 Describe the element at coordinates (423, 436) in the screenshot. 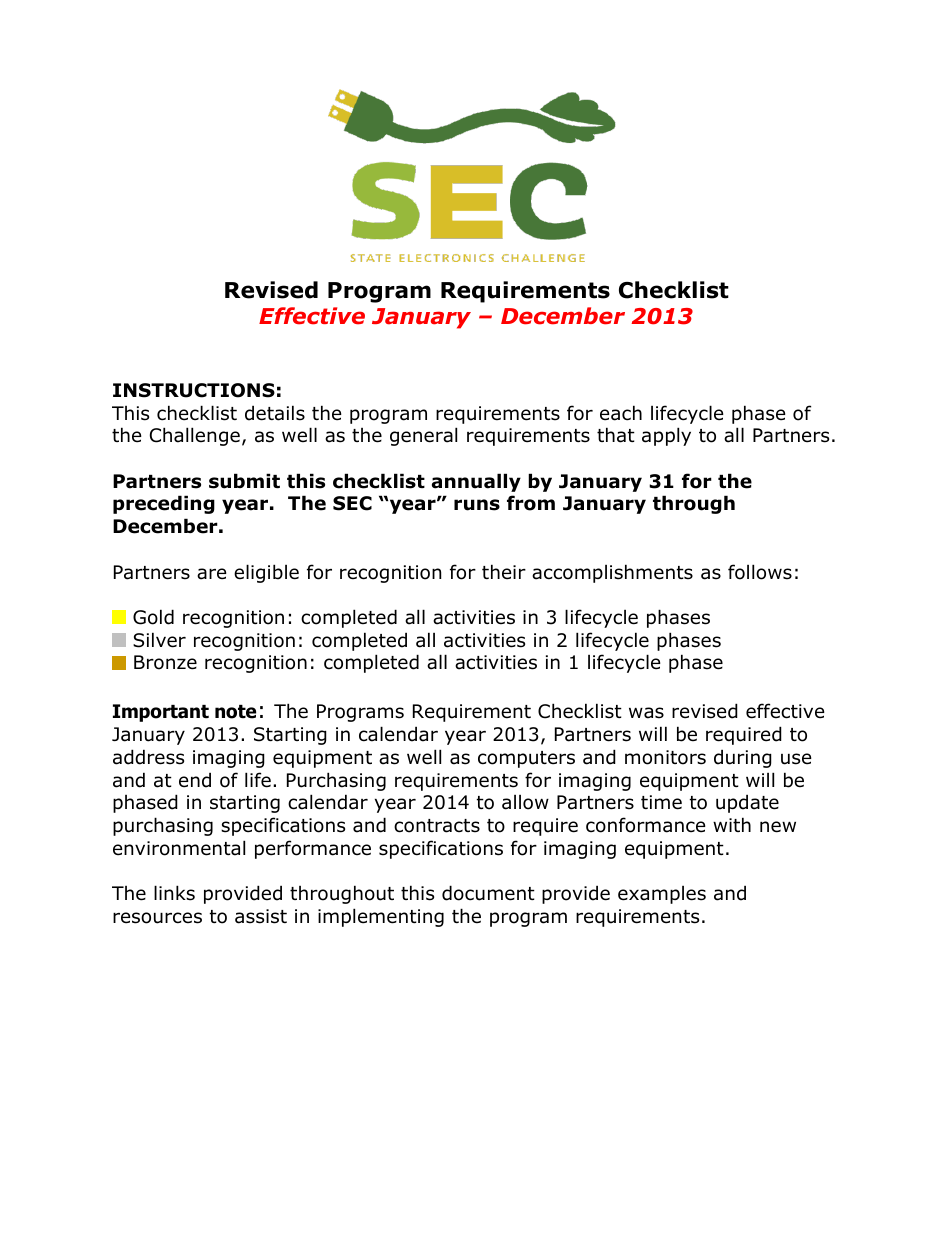

I see `general` at that location.
